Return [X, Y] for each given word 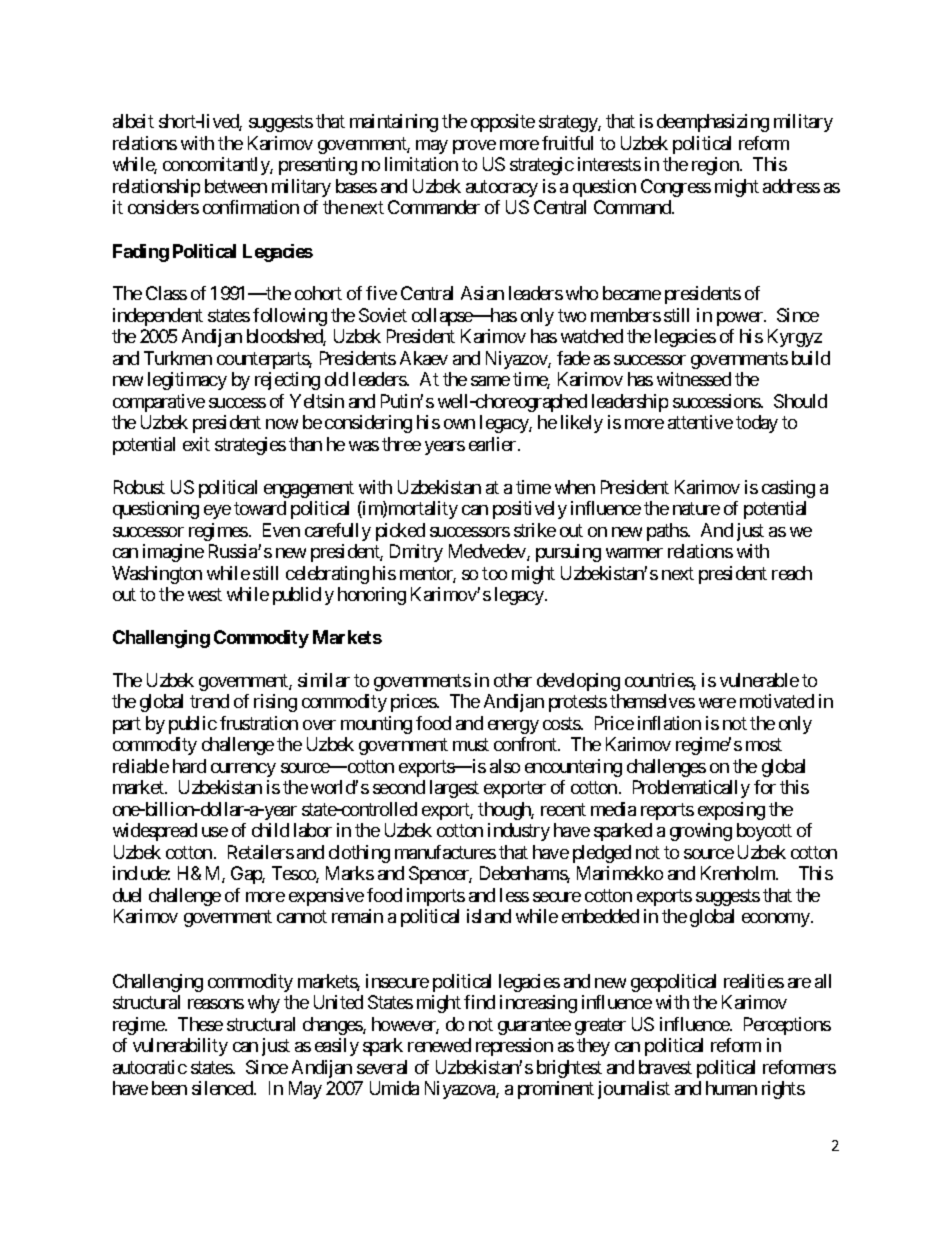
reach [792, 573]
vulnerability [180, 1047]
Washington [157, 575]
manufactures [445, 852]
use [215, 832]
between [236, 186]
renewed [439, 1045]
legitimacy [187, 381]
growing [701, 832]
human [731, 1088]
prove [474, 147]
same [490, 381]
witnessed [694, 379]
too [494, 573]
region [716, 166]
